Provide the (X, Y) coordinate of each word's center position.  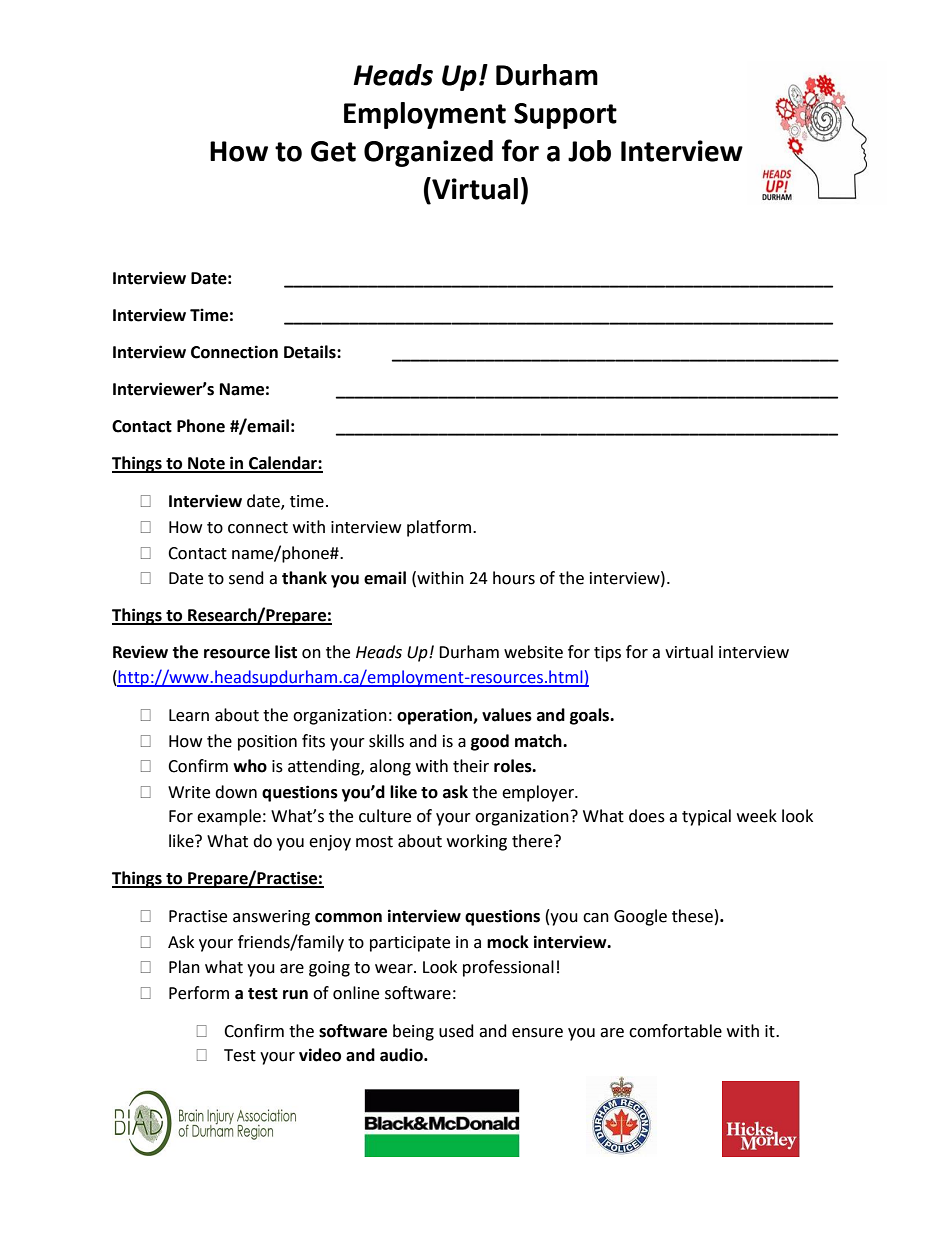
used (456, 1031)
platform (440, 528)
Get (333, 151)
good (490, 742)
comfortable (675, 1031)
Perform (199, 993)
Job (589, 151)
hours (514, 578)
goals (591, 716)
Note (206, 464)
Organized (428, 153)
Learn (189, 715)
